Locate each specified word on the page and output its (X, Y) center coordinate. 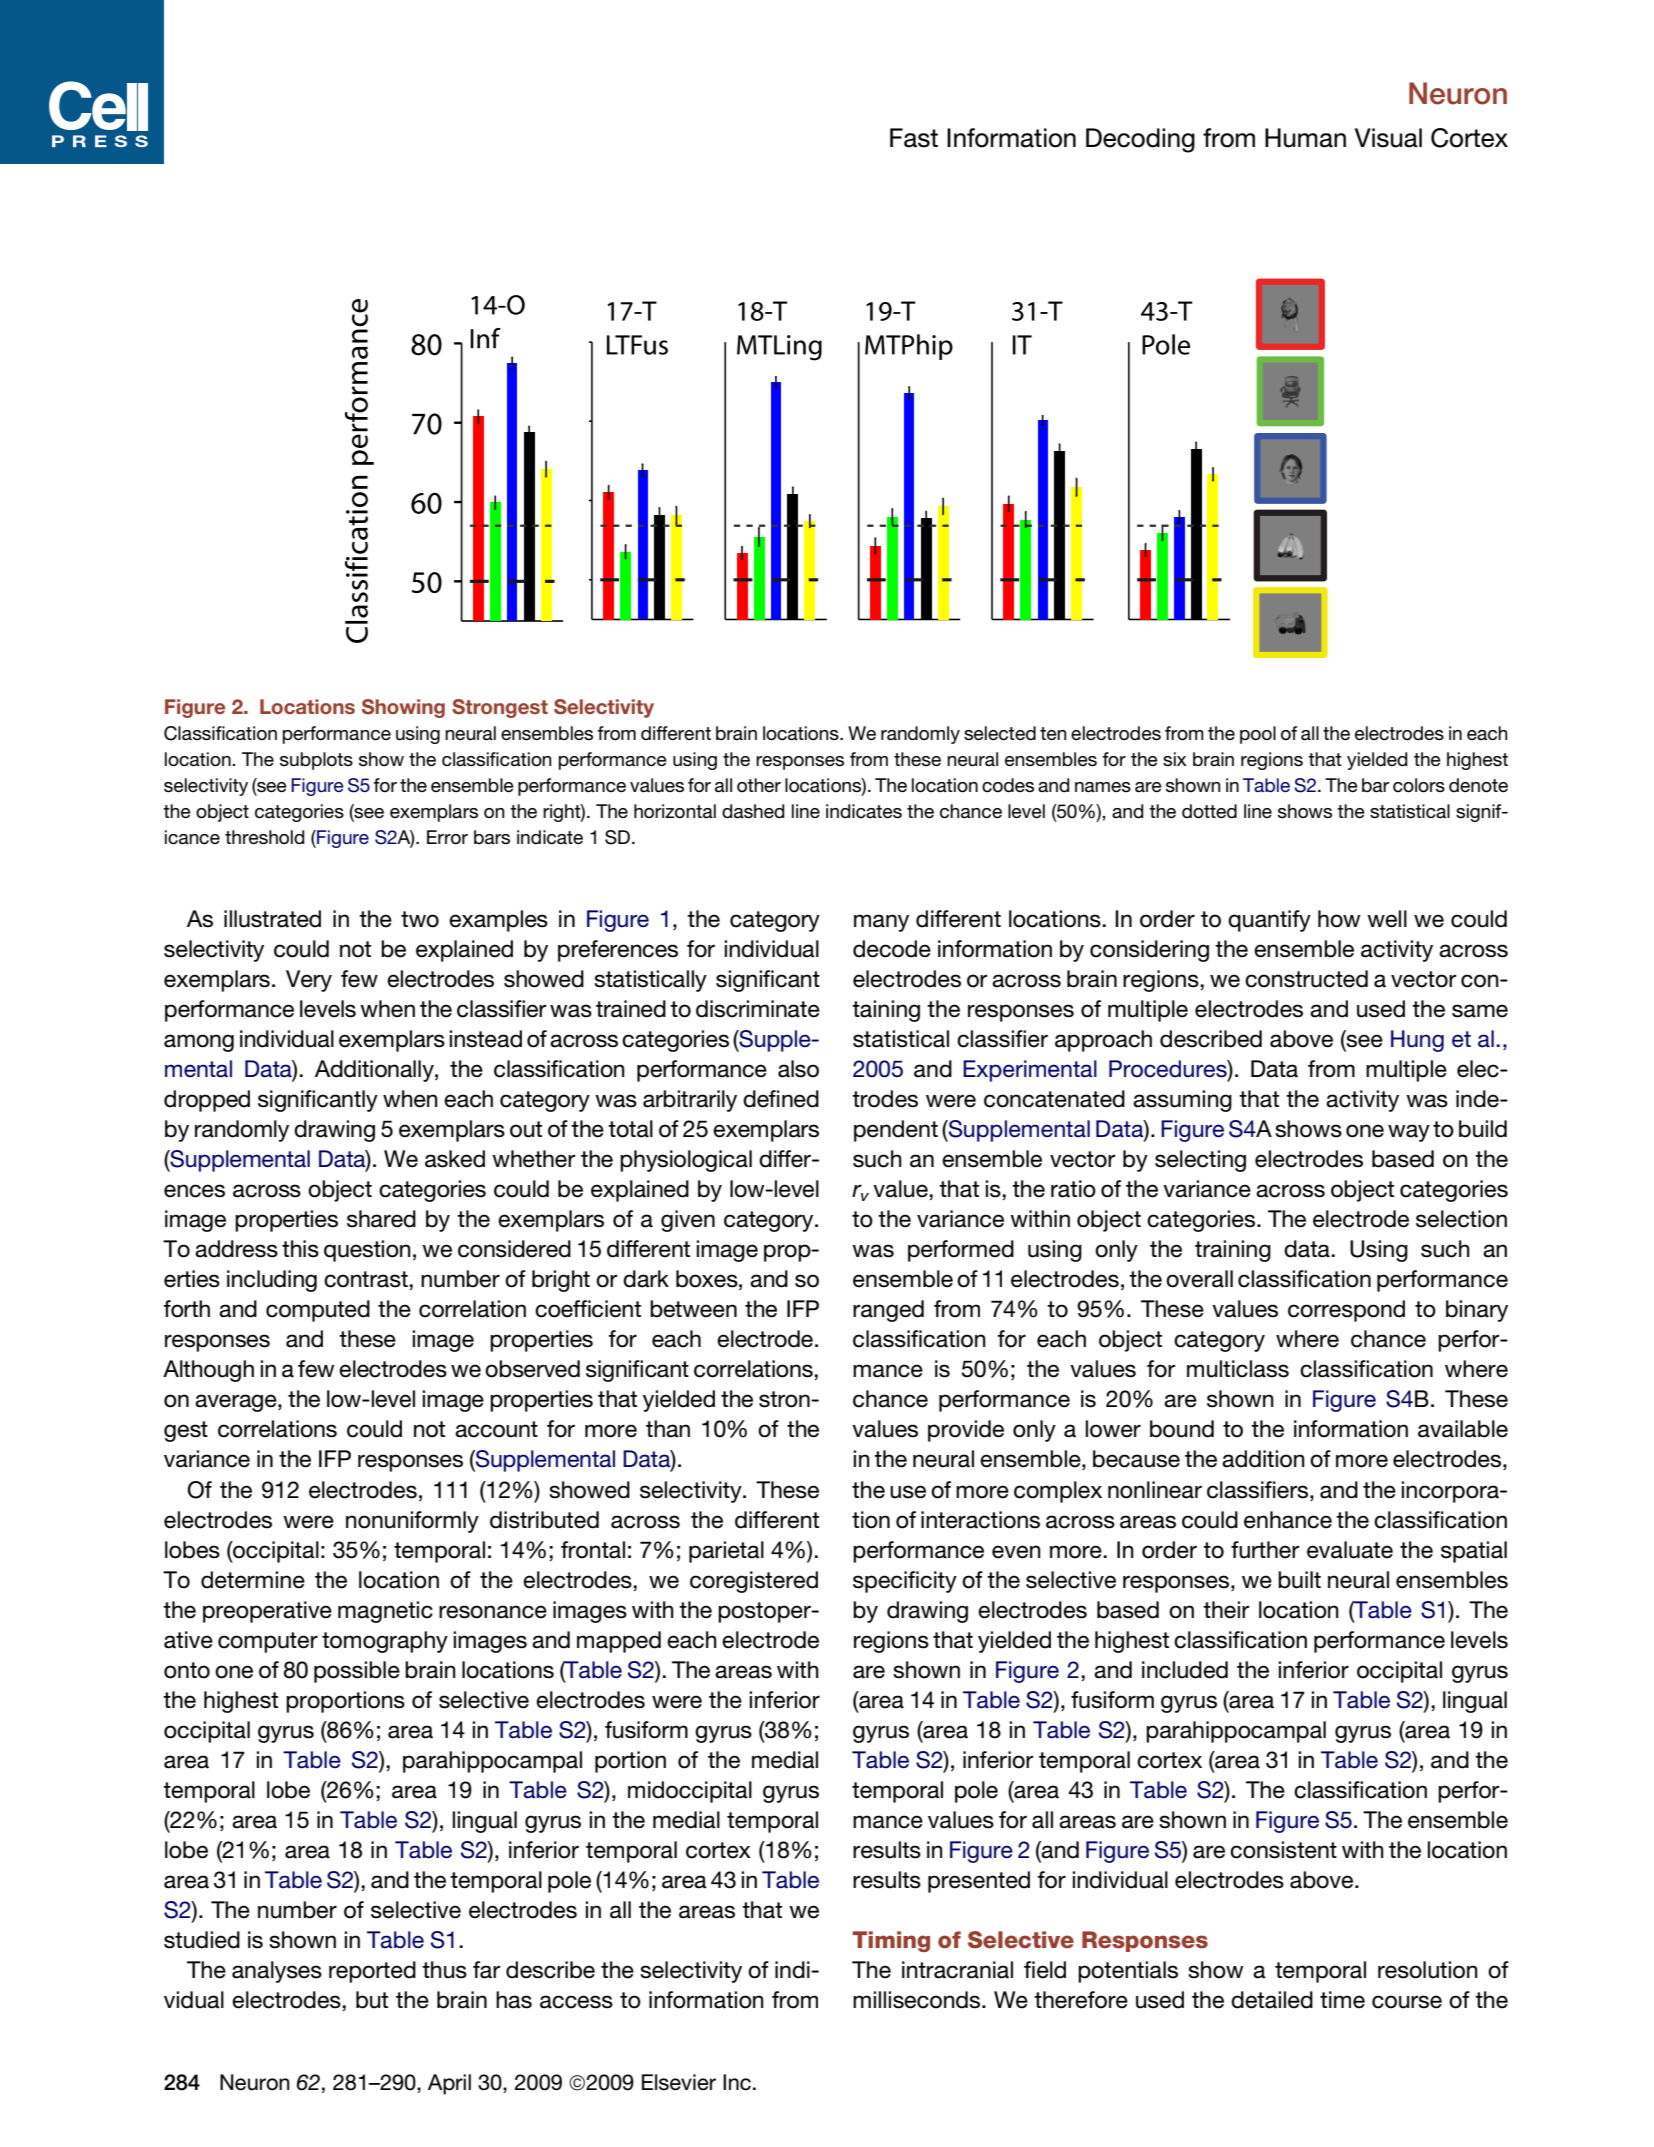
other (759, 785)
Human (1305, 138)
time (1342, 2000)
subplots (316, 761)
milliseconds (918, 2000)
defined (781, 1099)
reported (372, 1972)
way (1409, 1133)
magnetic (385, 1612)
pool (1258, 735)
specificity (905, 1582)
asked (455, 1159)
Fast (914, 138)
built (1299, 1580)
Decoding (1140, 140)
